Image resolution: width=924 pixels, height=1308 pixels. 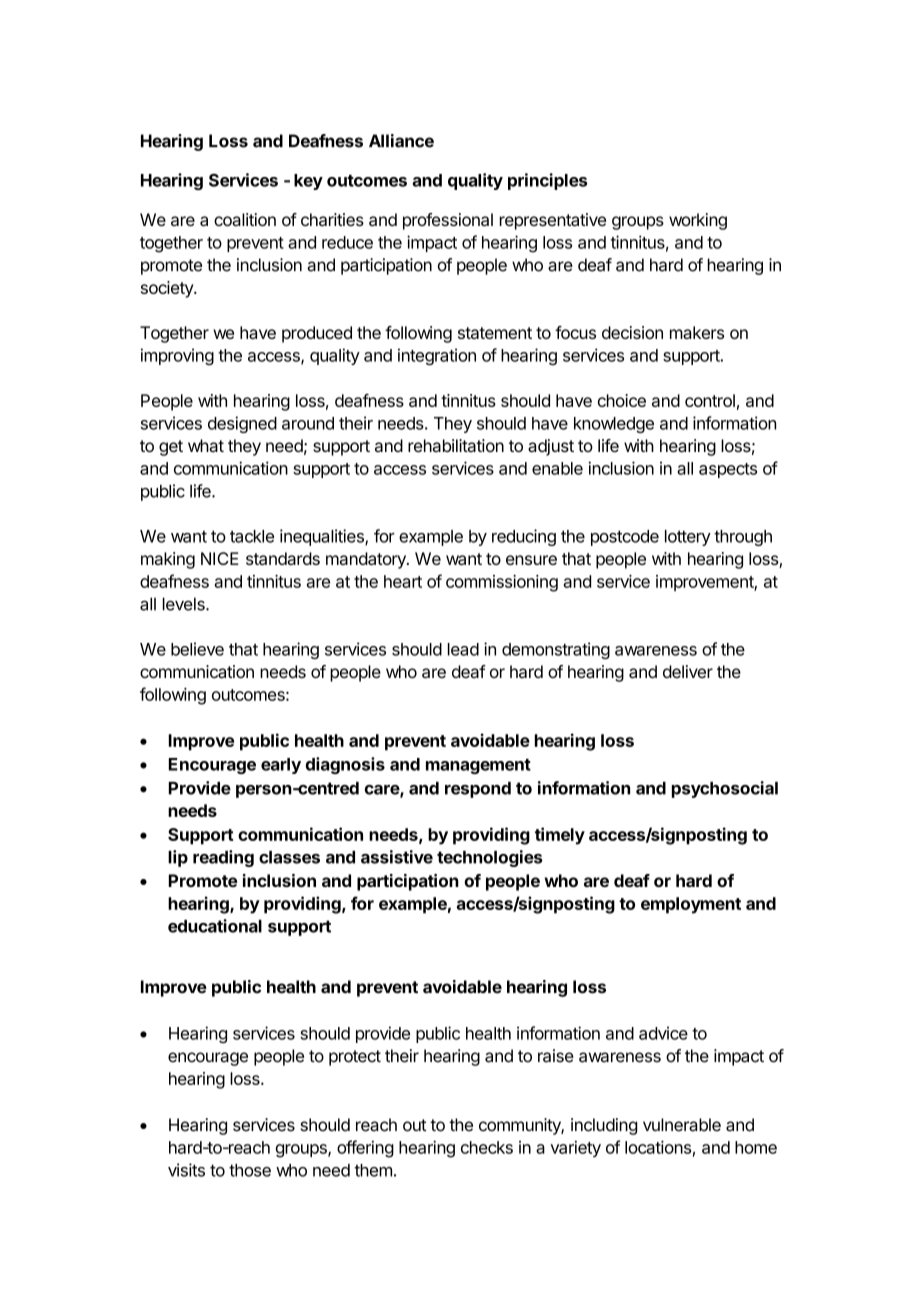 I want to click on checks, so click(x=487, y=1147).
